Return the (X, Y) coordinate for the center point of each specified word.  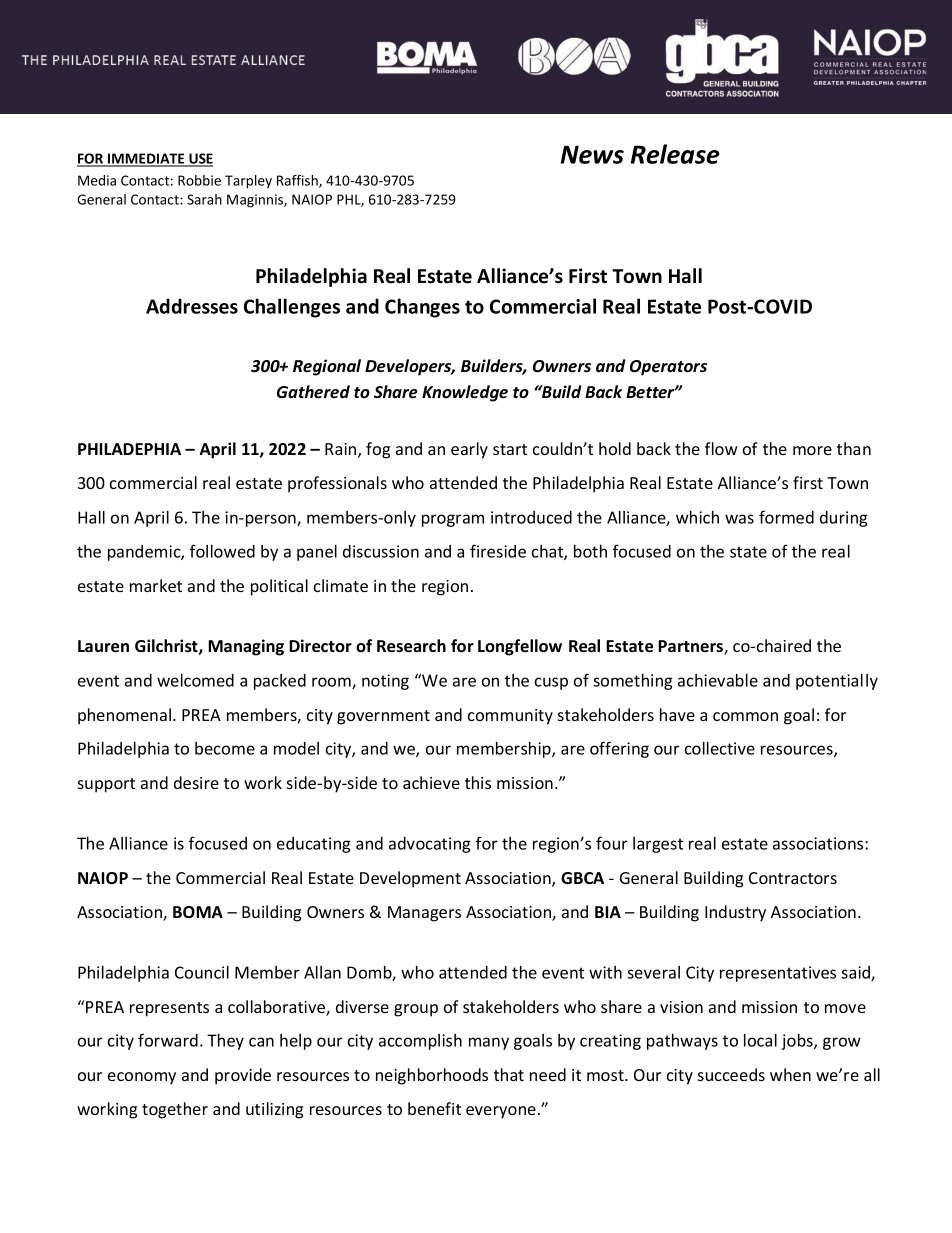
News (592, 154)
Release (675, 154)
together (175, 1110)
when (790, 1074)
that (509, 1074)
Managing (246, 647)
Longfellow (520, 647)
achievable (718, 680)
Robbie (199, 180)
